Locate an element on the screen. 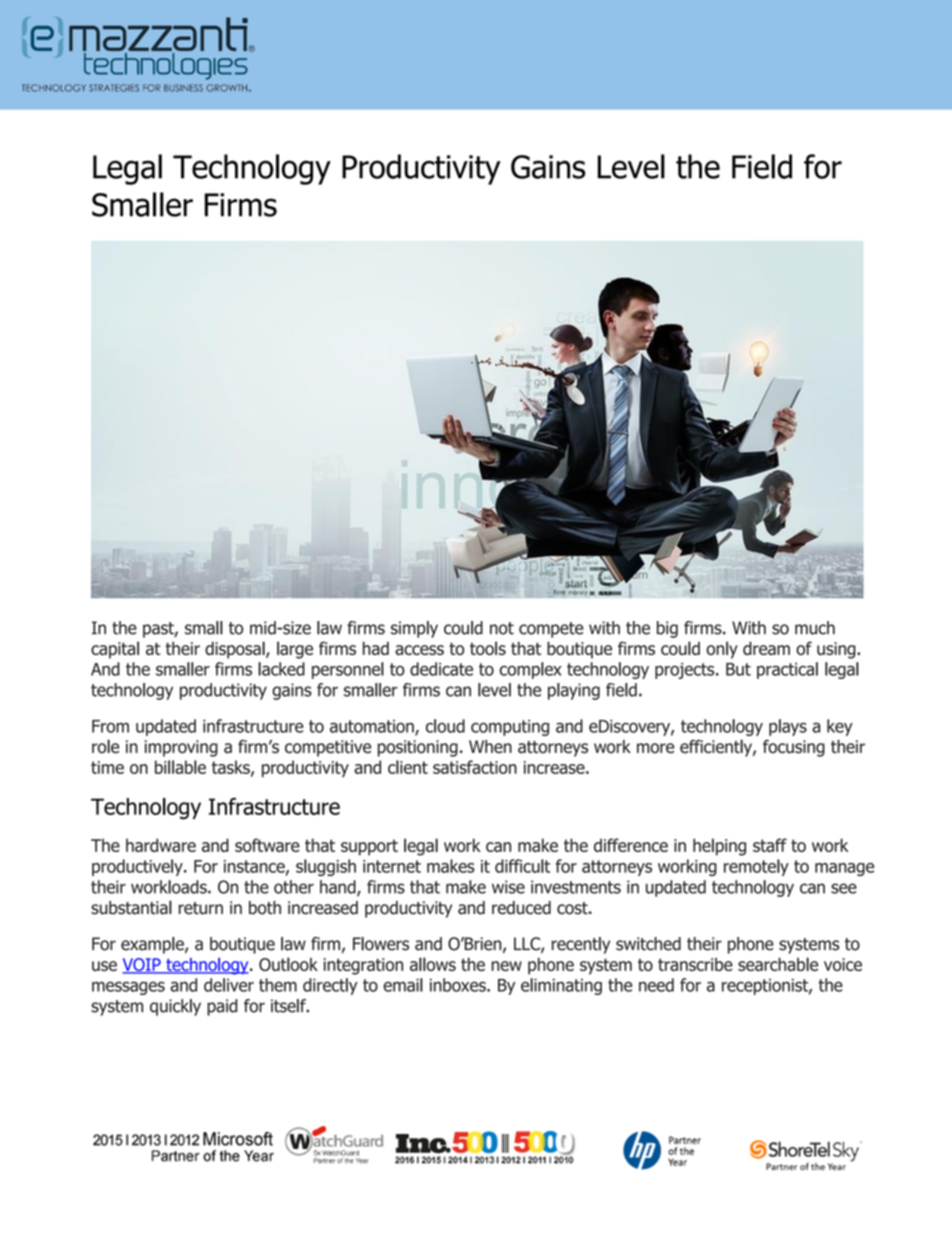 The height and width of the screenshot is (1233, 952). return is located at coordinates (201, 908).
